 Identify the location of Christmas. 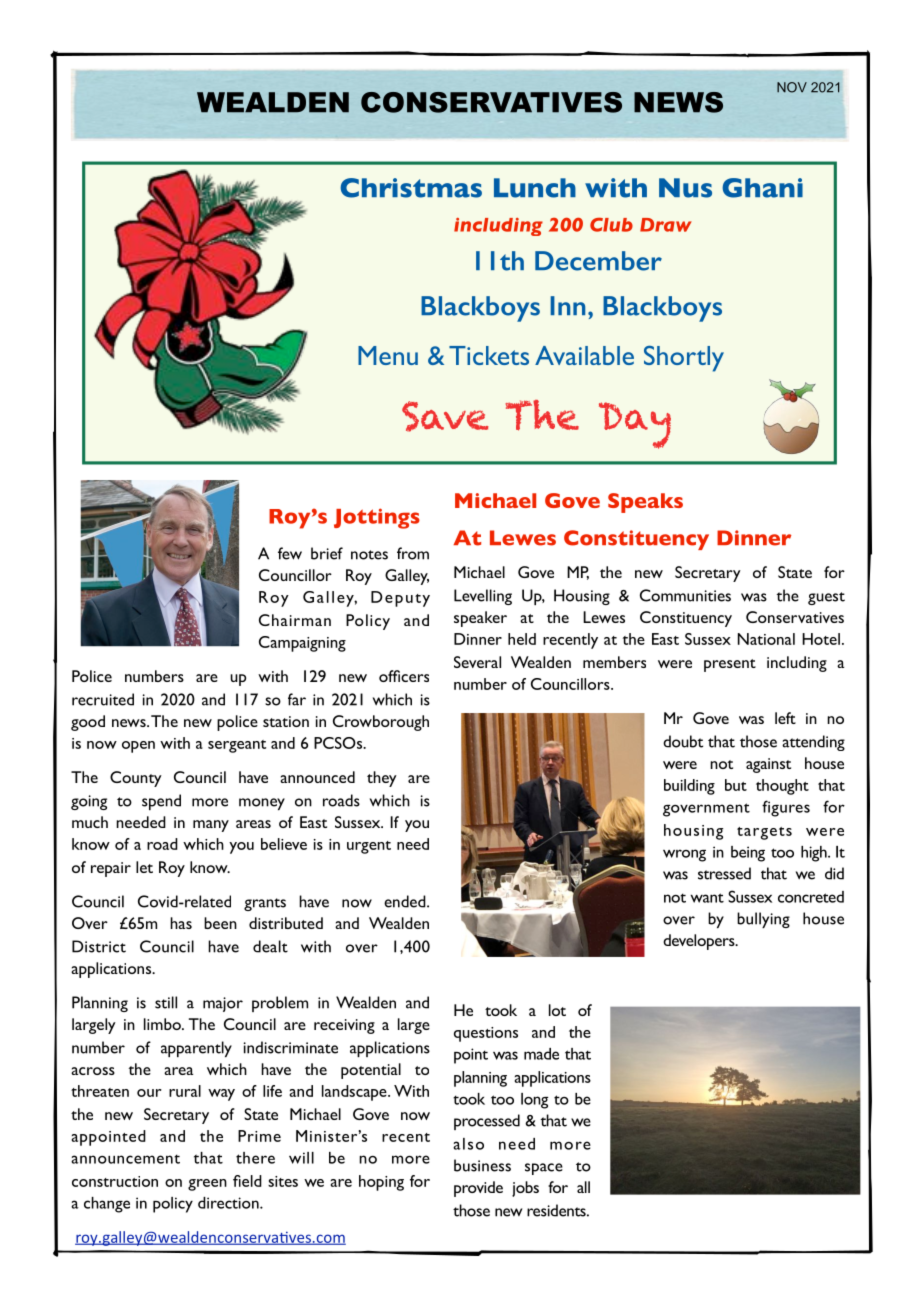
(411, 188).
